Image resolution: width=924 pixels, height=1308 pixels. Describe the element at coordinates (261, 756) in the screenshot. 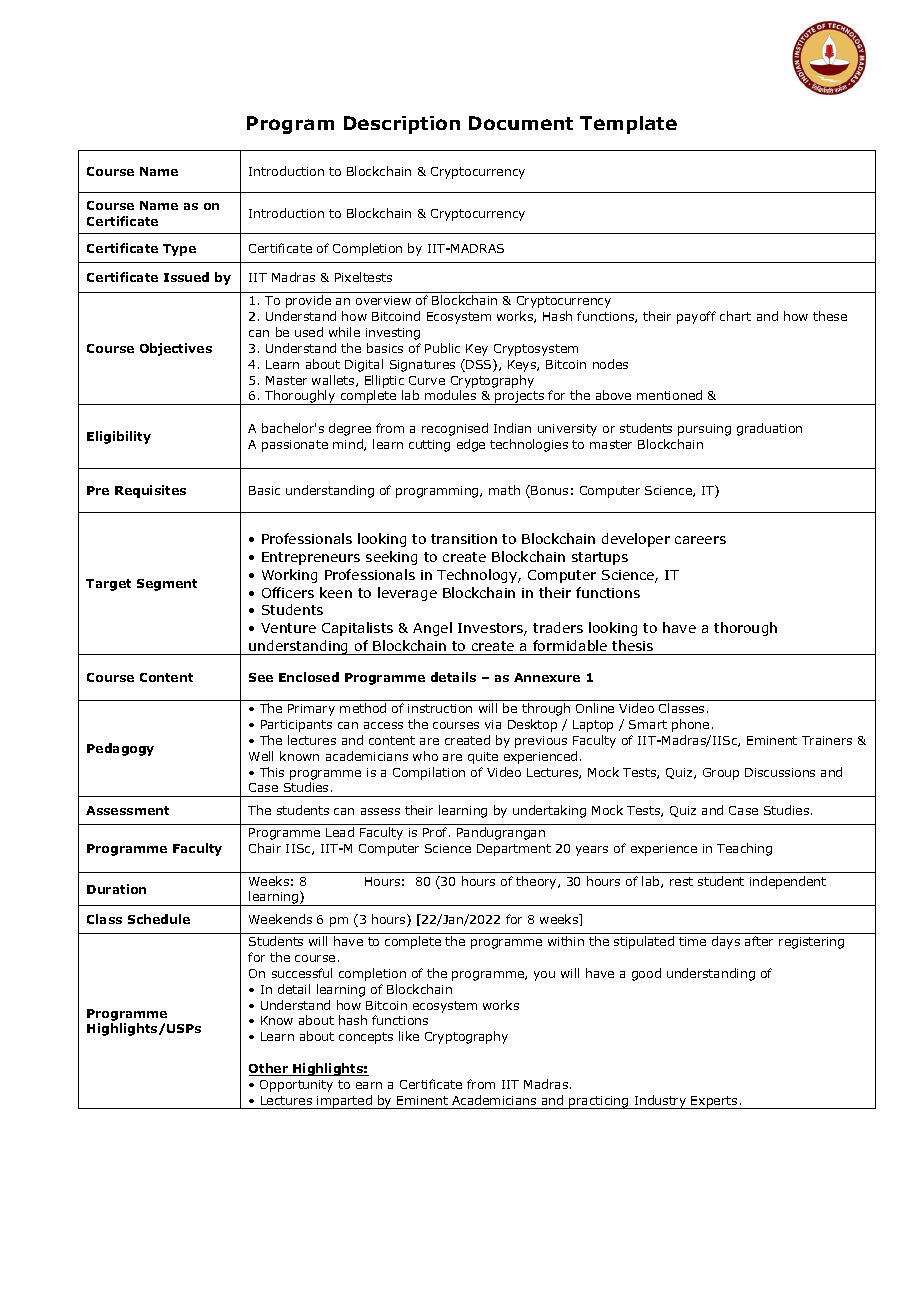

I see `Well` at that location.
